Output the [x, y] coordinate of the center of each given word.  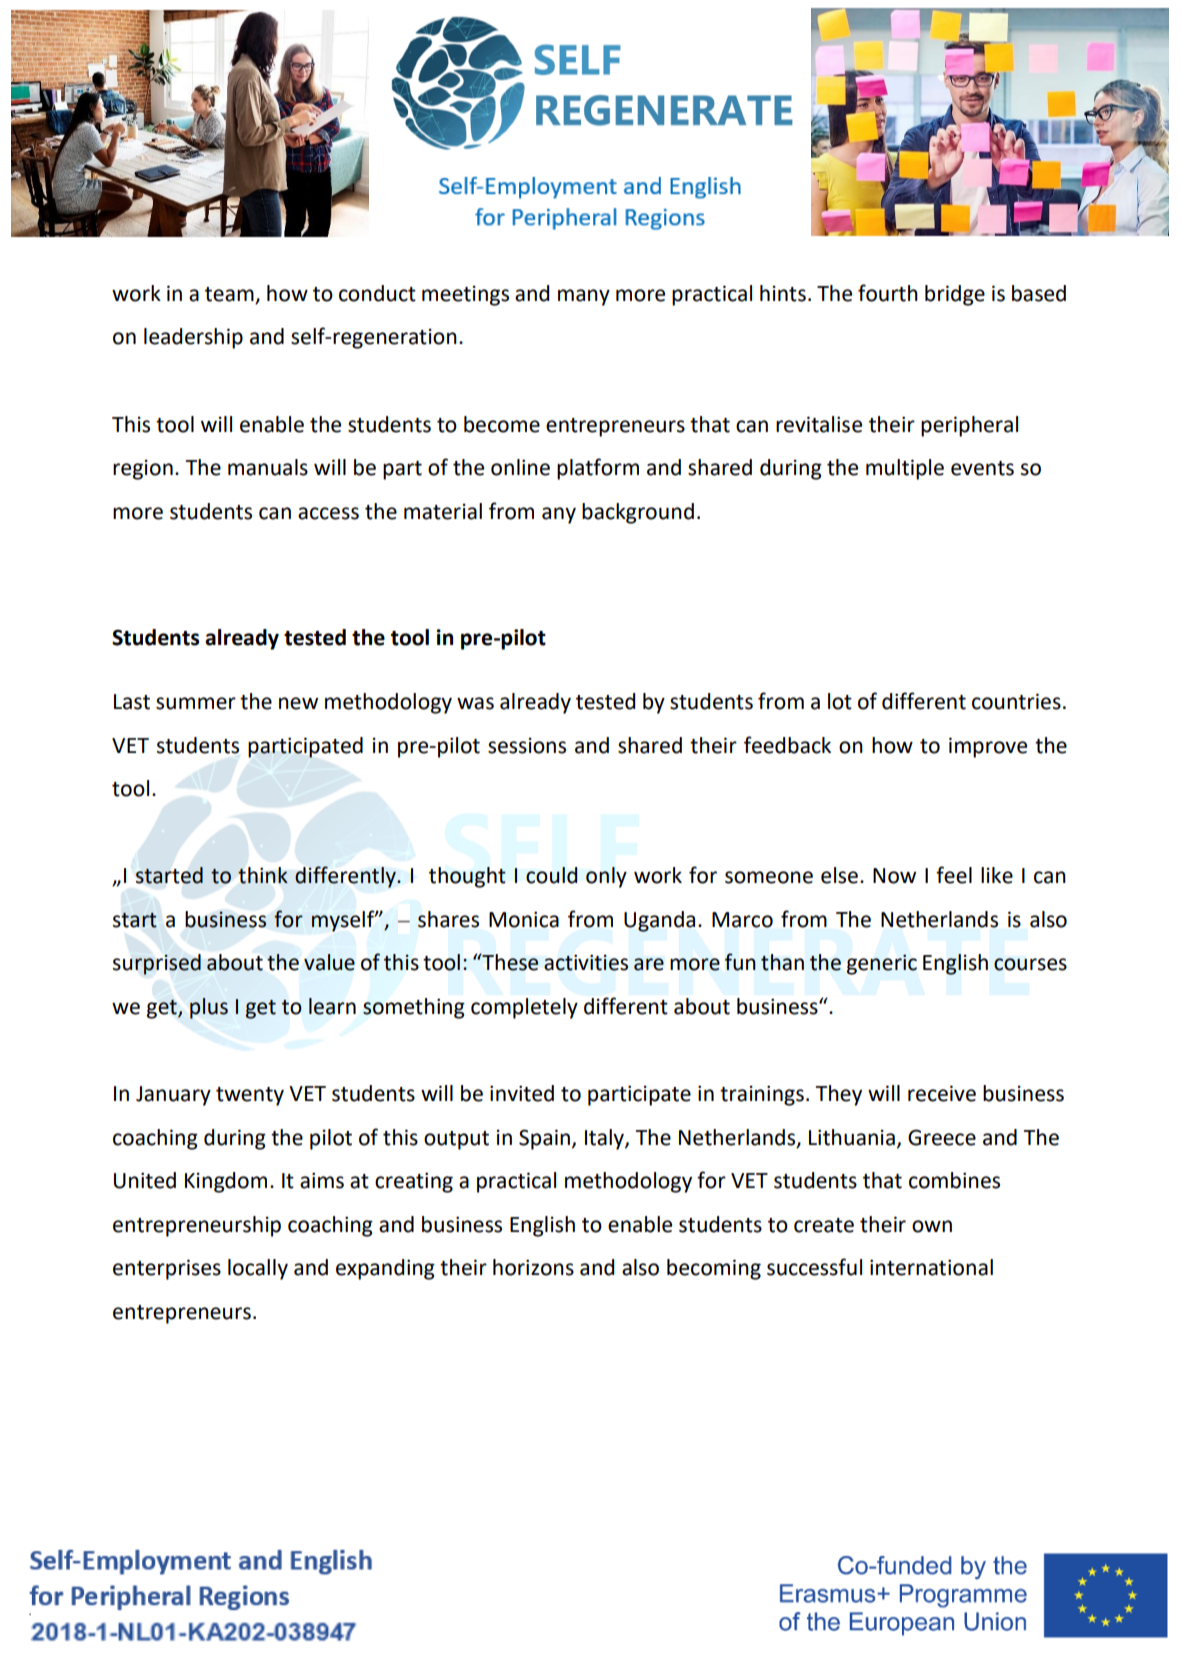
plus [209, 1008]
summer [196, 703]
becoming [714, 1269]
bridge [955, 295]
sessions [527, 746]
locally [258, 1269]
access [328, 513]
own [932, 1226]
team [230, 295]
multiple [905, 469]
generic [882, 964]
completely [524, 1008]
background [638, 513]
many [584, 297]
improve [988, 747]
